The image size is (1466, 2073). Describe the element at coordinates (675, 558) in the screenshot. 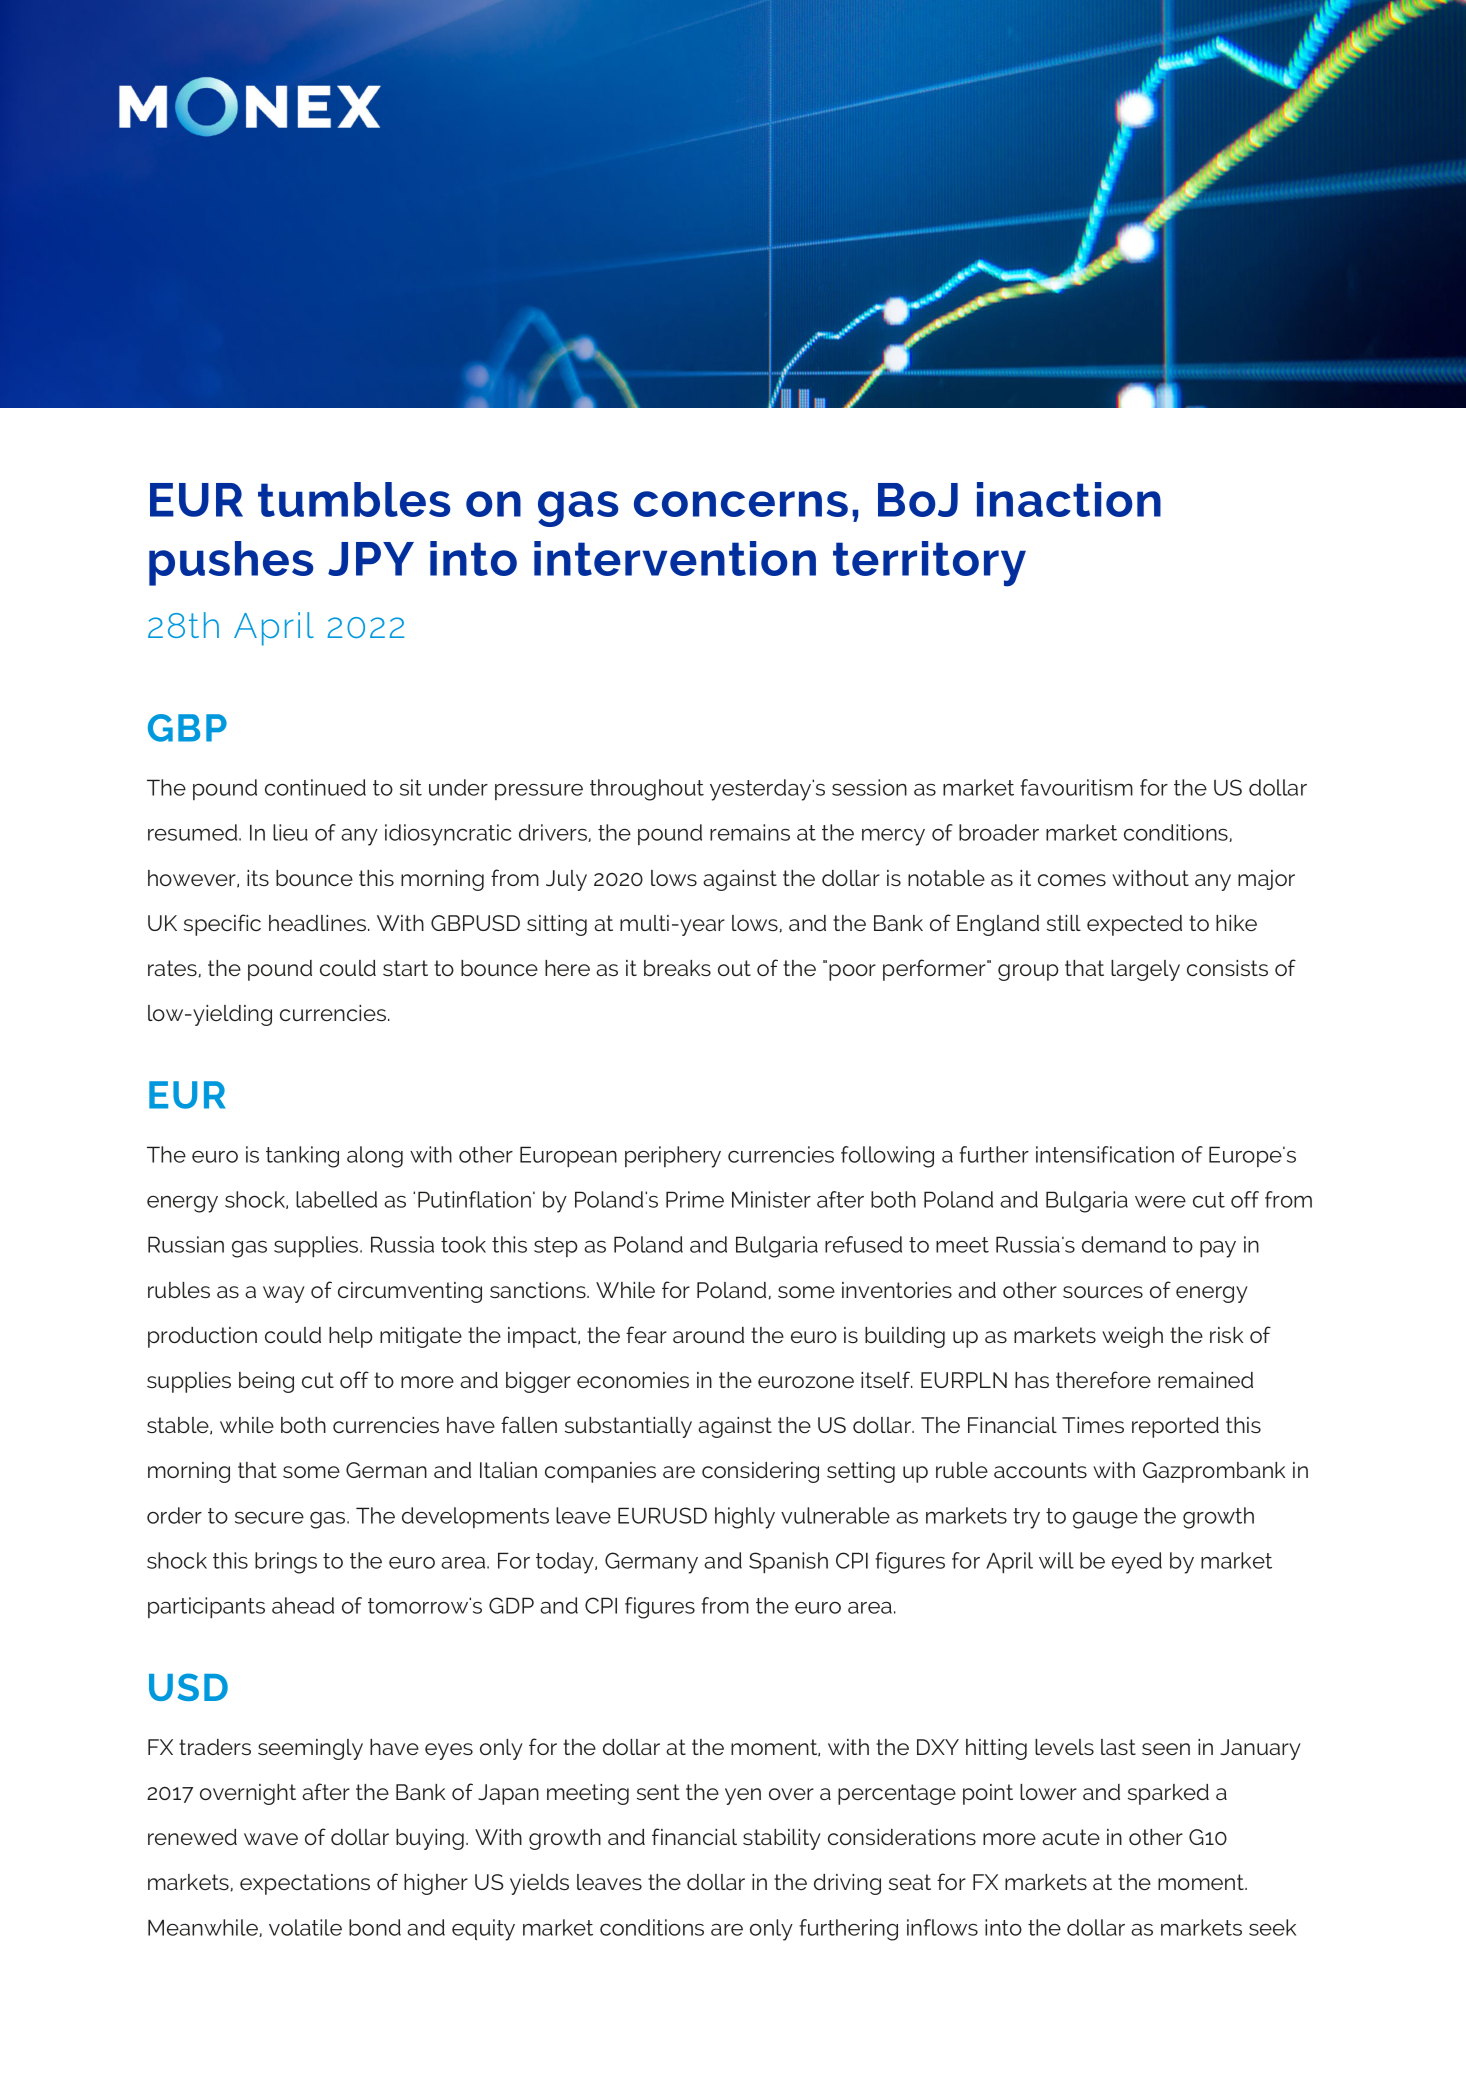

I see `intervention` at that location.
